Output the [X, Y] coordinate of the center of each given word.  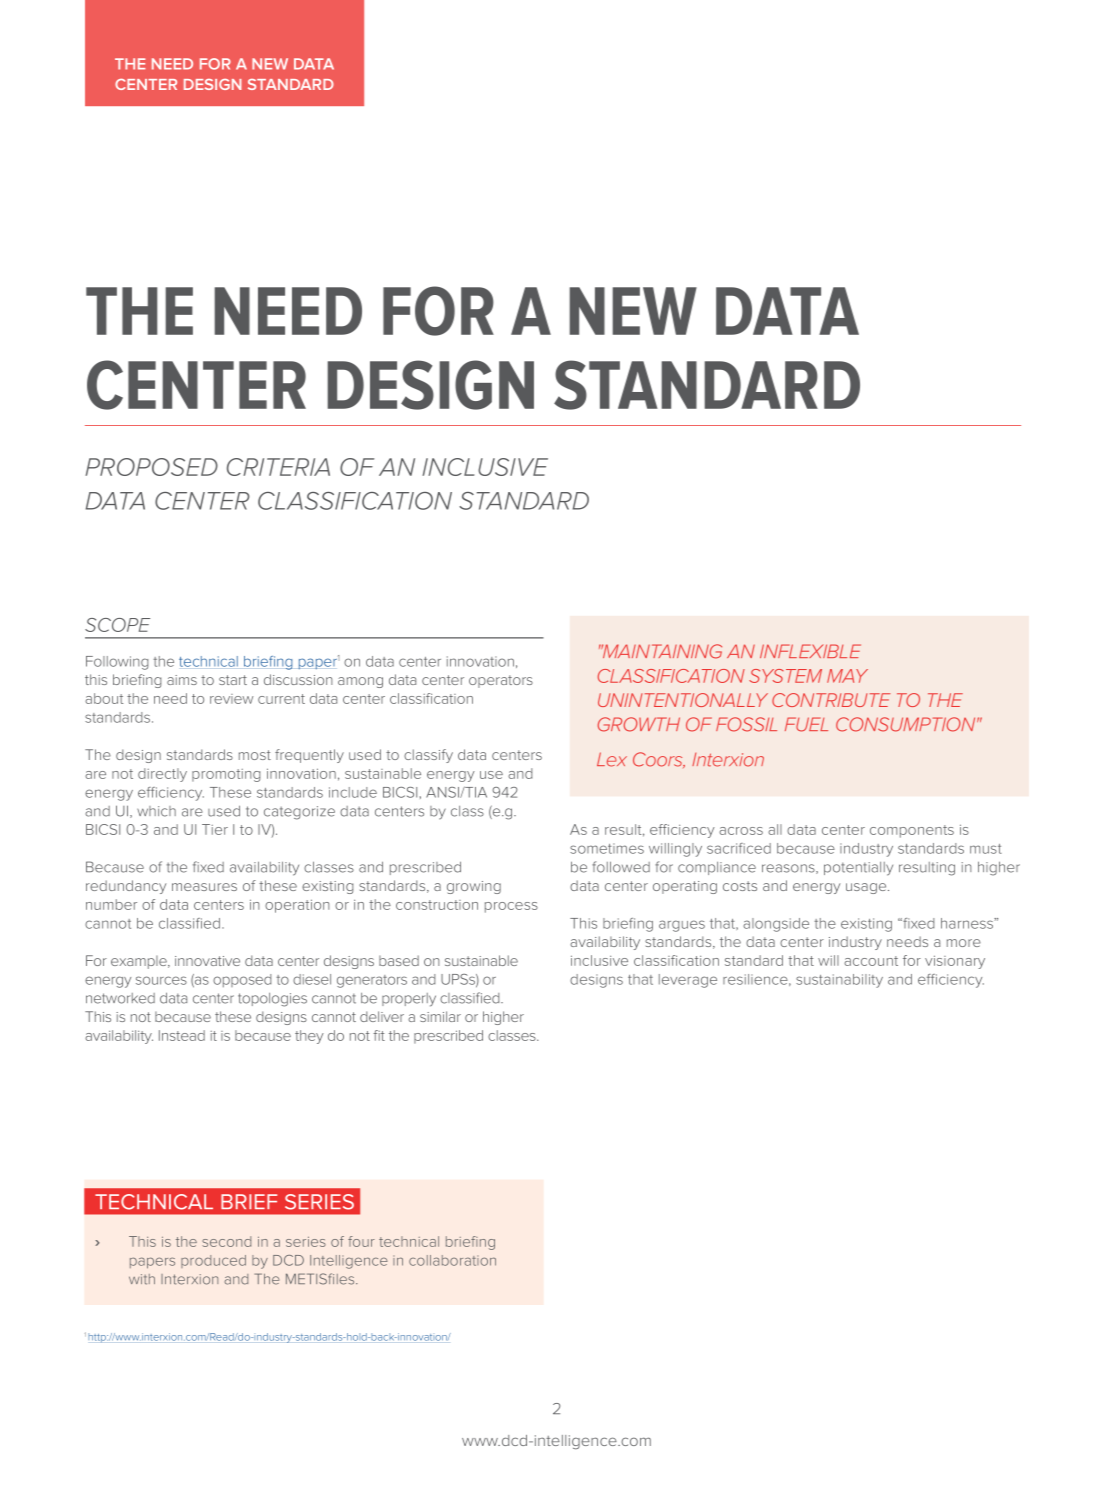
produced [213, 1261]
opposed [242, 980]
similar [440, 1016]
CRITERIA [278, 467]
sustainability [839, 981]
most [255, 755]
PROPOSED [151, 467]
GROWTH [639, 724]
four [361, 1241]
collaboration [452, 1260]
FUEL [806, 724]
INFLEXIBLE [810, 651]
